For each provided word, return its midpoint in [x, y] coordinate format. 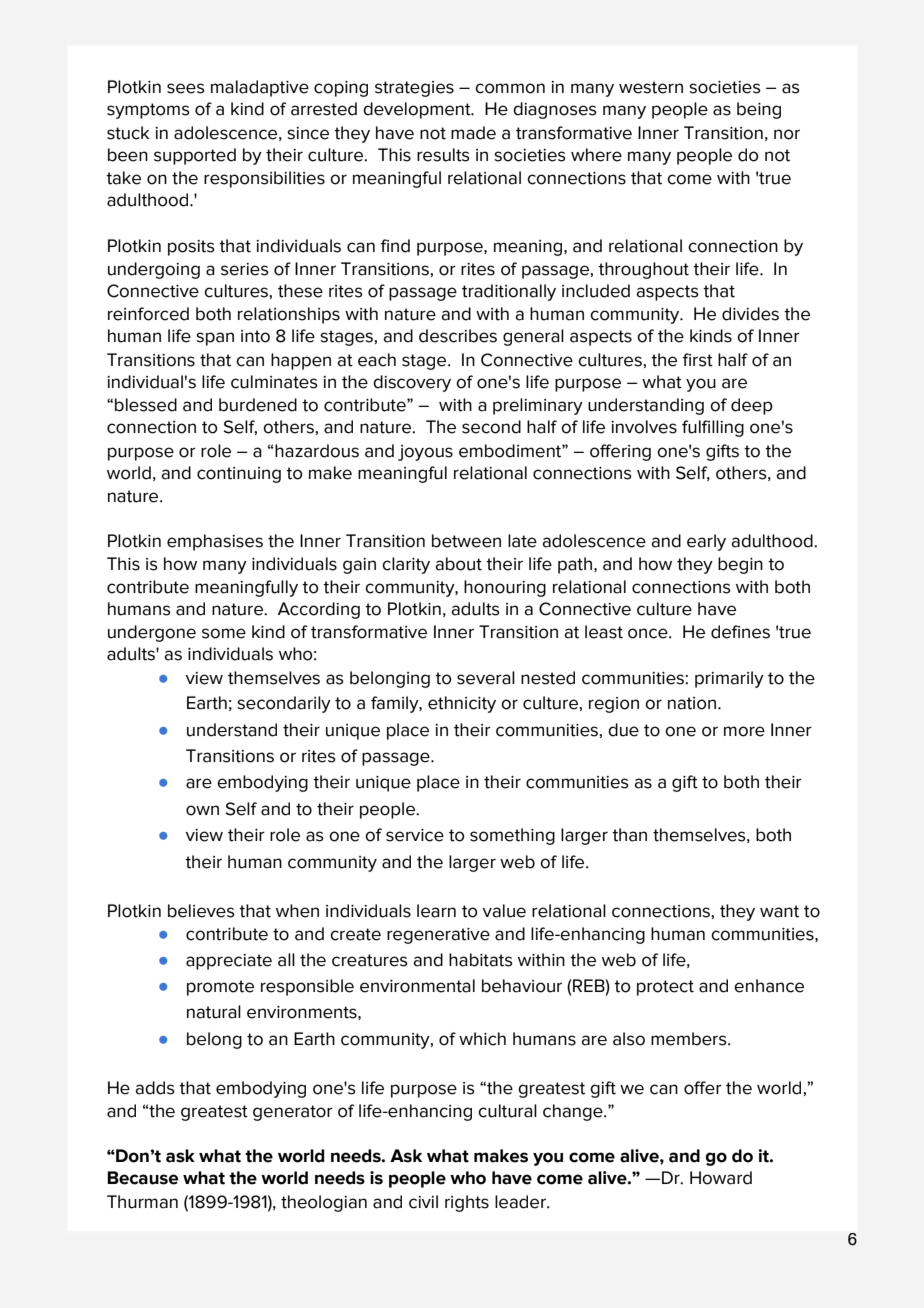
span [215, 339]
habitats [481, 960]
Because [142, 1178]
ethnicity [462, 704]
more [744, 731]
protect [665, 988]
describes [458, 336]
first [698, 360]
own [202, 810]
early [706, 542]
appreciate [229, 962]
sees [186, 88]
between [466, 541]
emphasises [215, 542]
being [759, 110]
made [473, 133]
